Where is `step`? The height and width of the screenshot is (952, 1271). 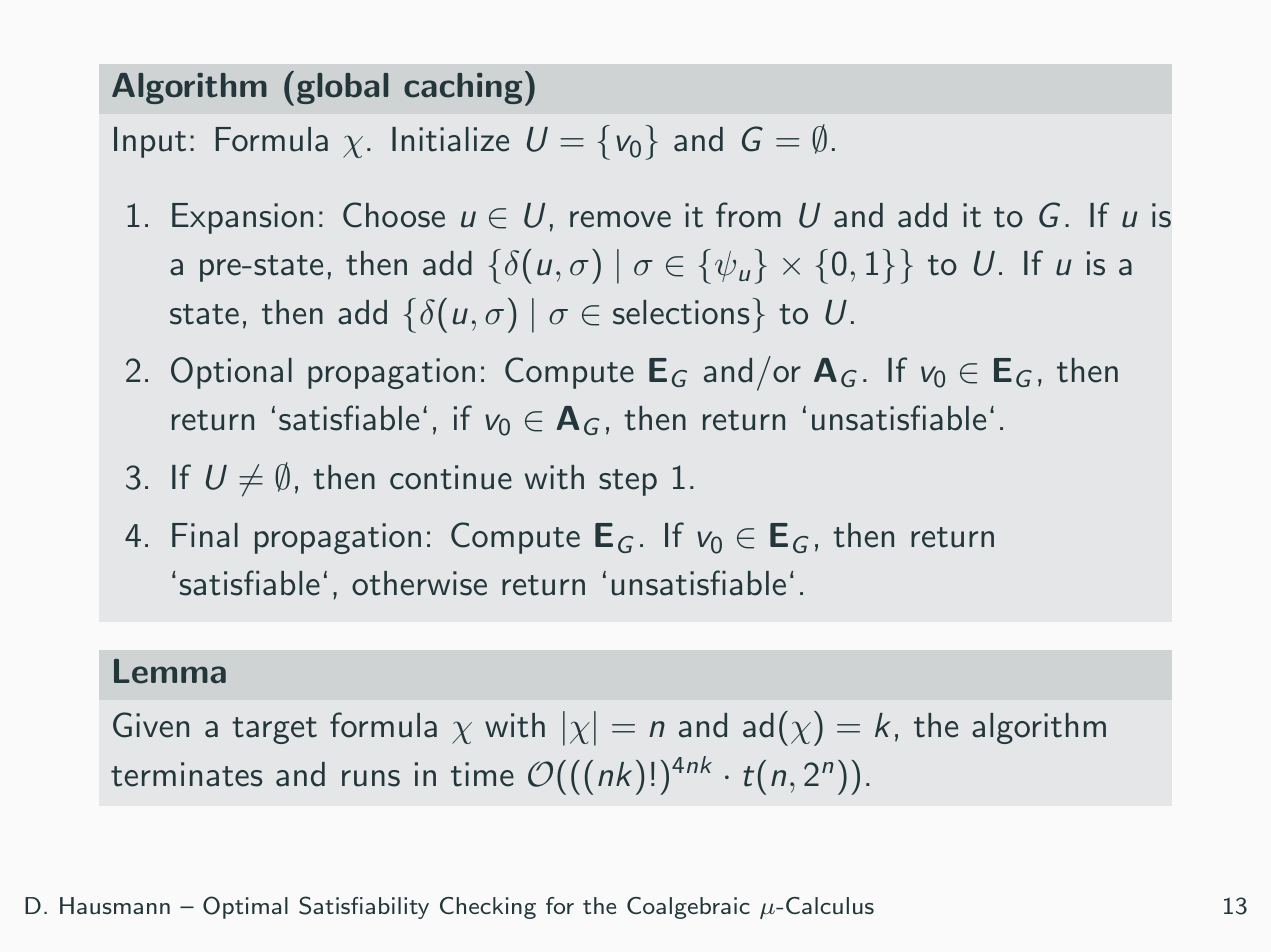 step is located at coordinates (628, 482).
